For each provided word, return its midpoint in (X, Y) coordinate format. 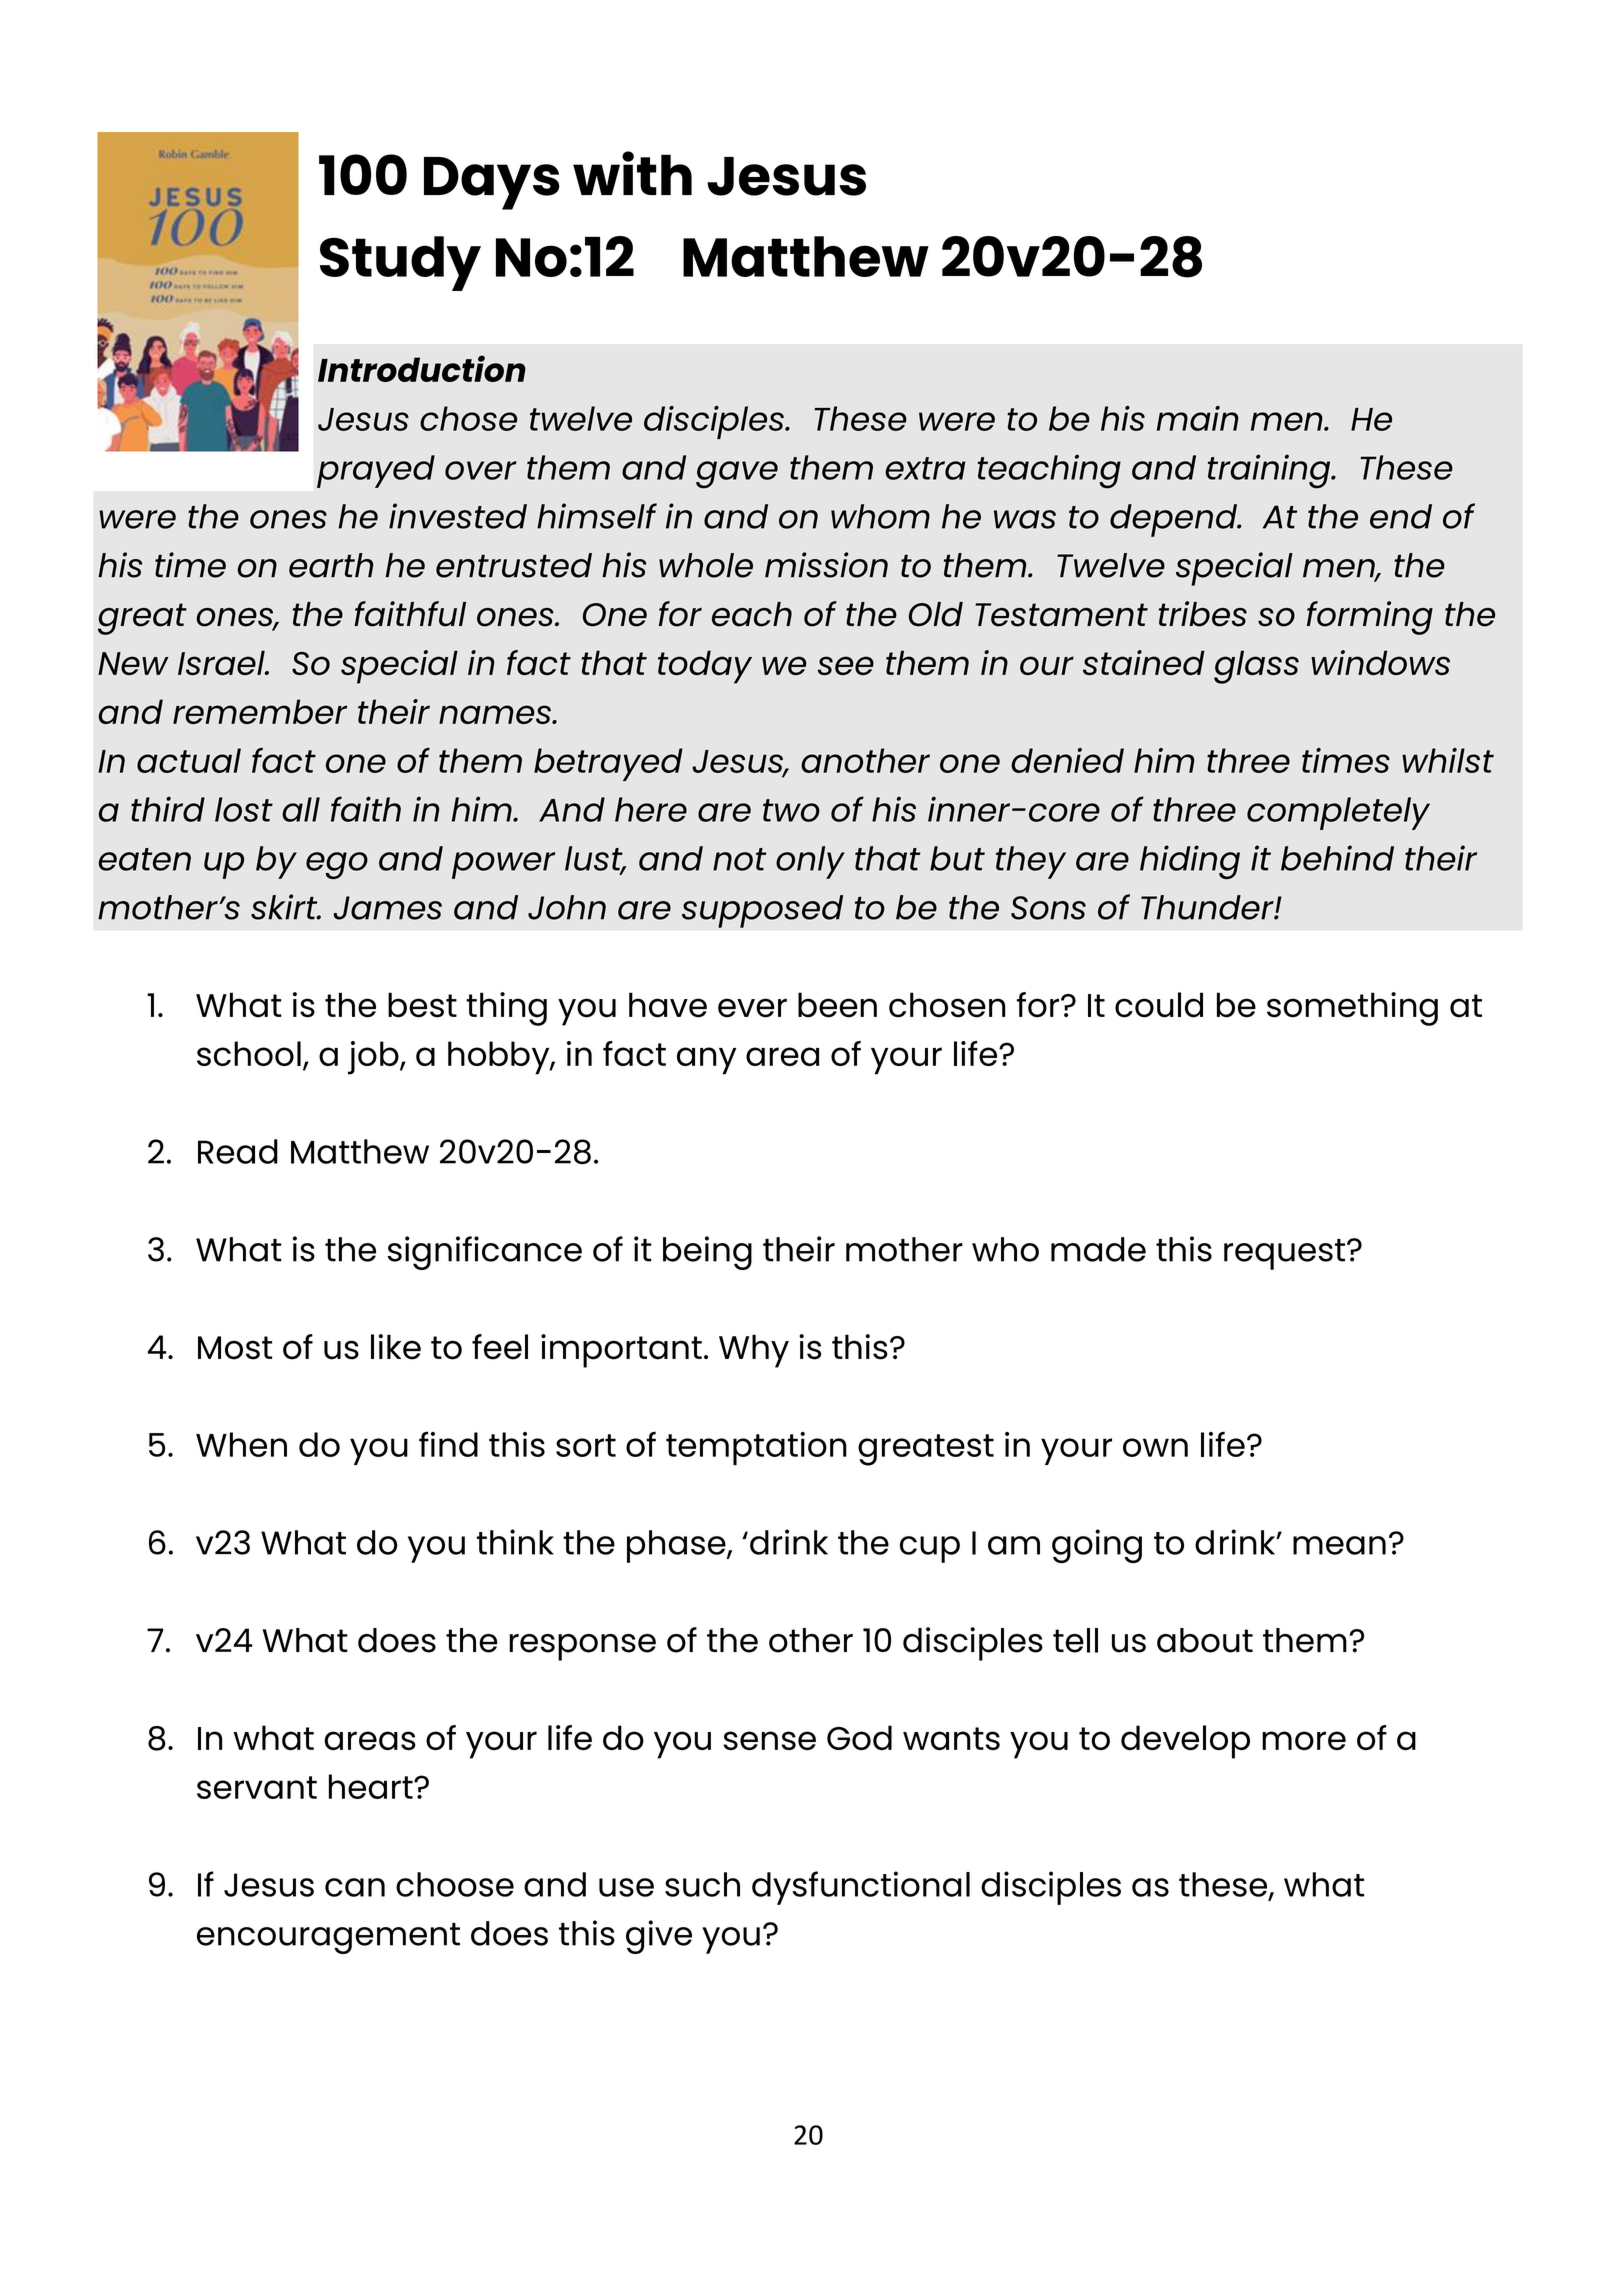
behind (1337, 858)
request (1284, 1254)
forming (1370, 618)
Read (238, 1151)
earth (331, 565)
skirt (285, 907)
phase (677, 1546)
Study (400, 263)
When (241, 1444)
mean (1339, 1545)
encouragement (328, 1938)
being (707, 1253)
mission (826, 565)
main (1198, 418)
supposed (762, 911)
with (632, 173)
